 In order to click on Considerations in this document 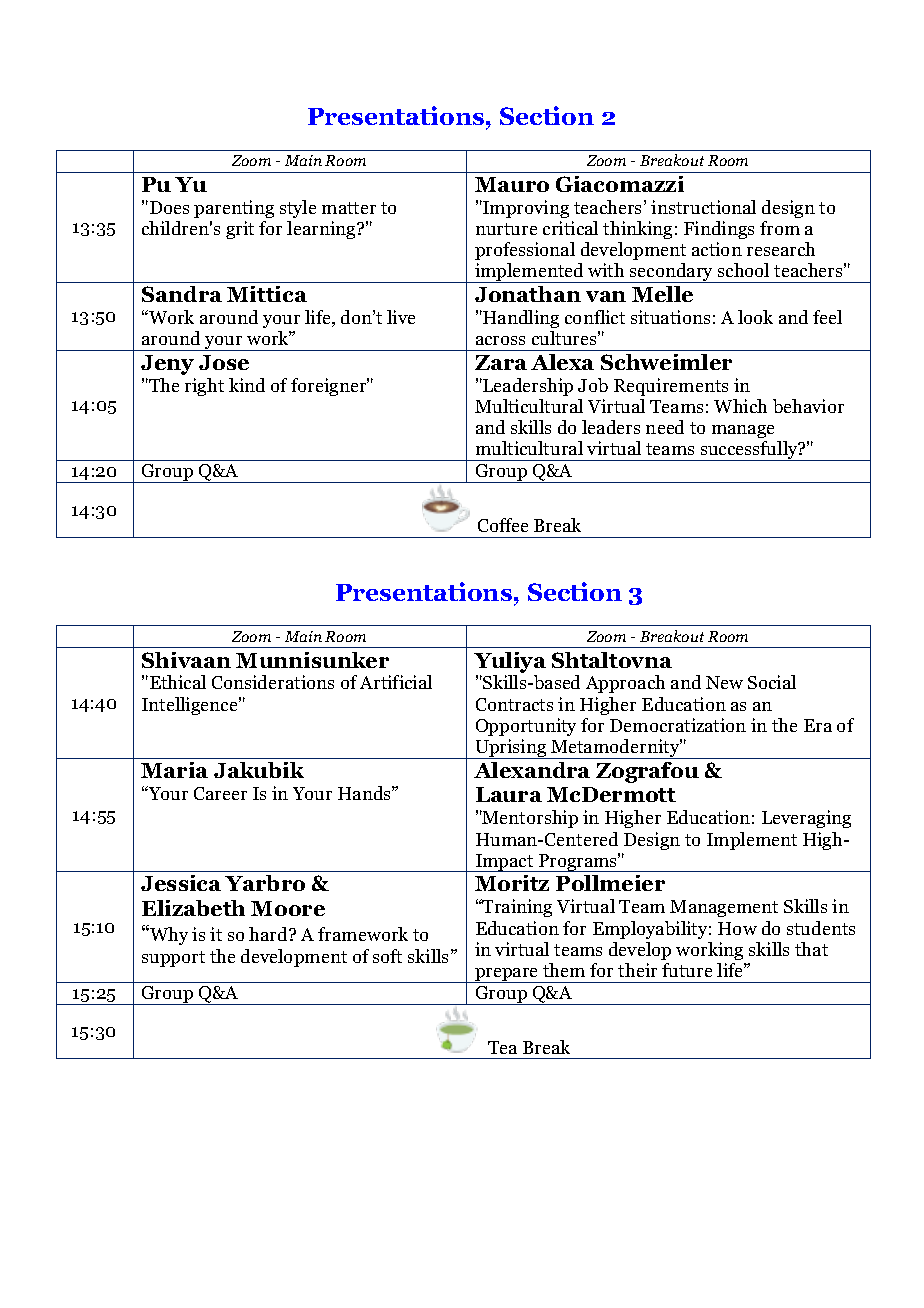, I will do `click(273, 682)`.
